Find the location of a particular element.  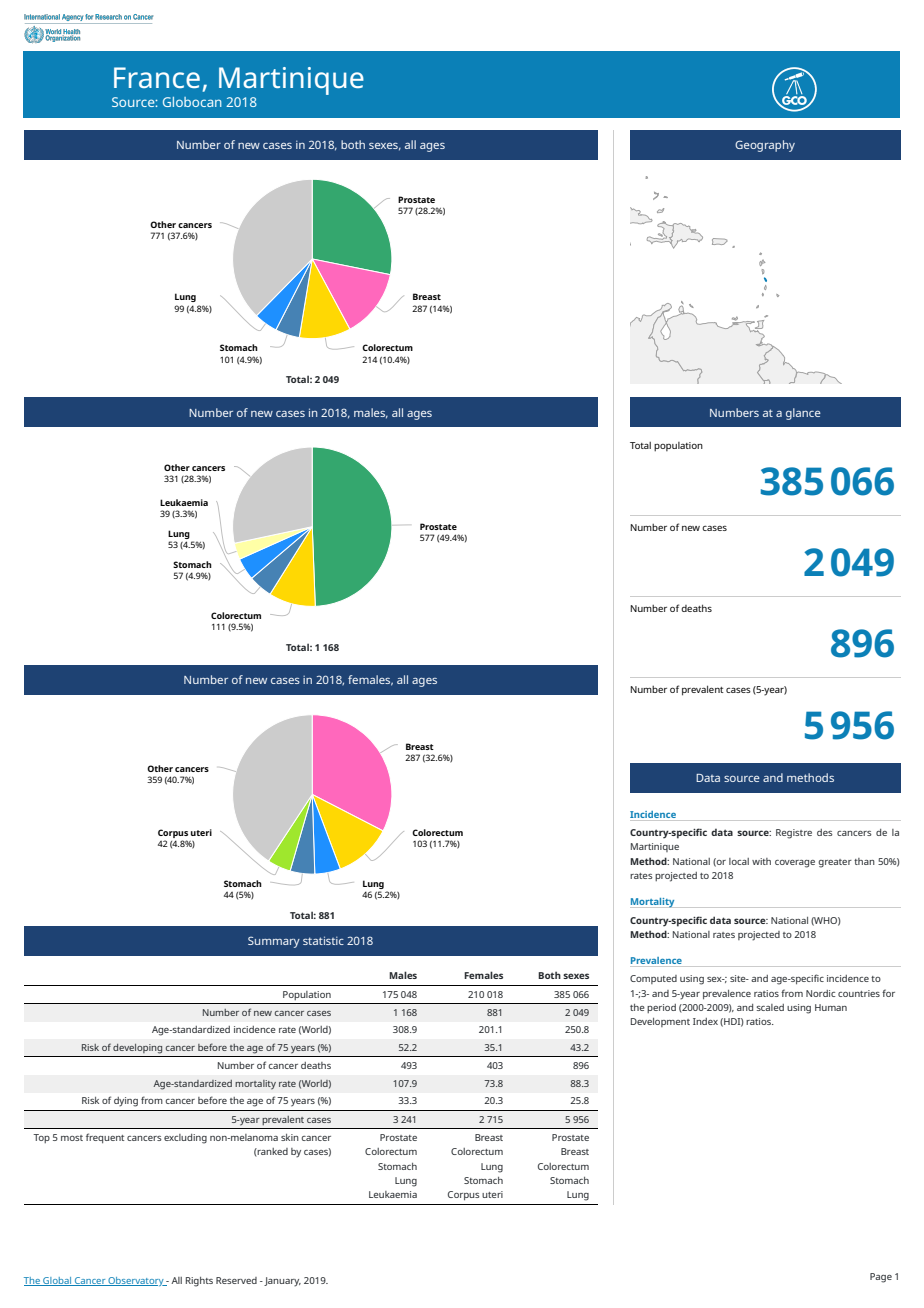

glance is located at coordinates (803, 414).
